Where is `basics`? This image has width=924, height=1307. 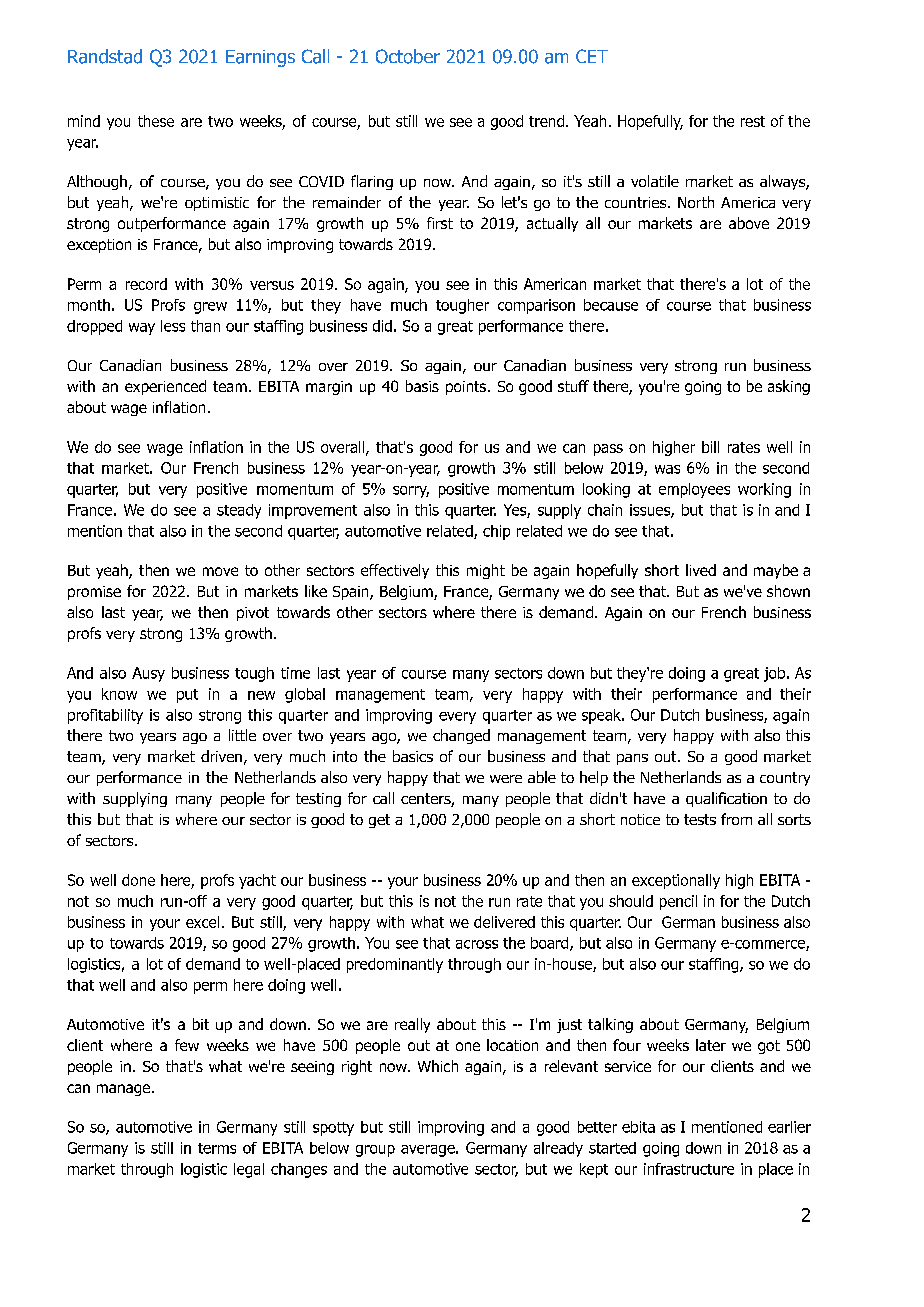 basics is located at coordinates (413, 756).
